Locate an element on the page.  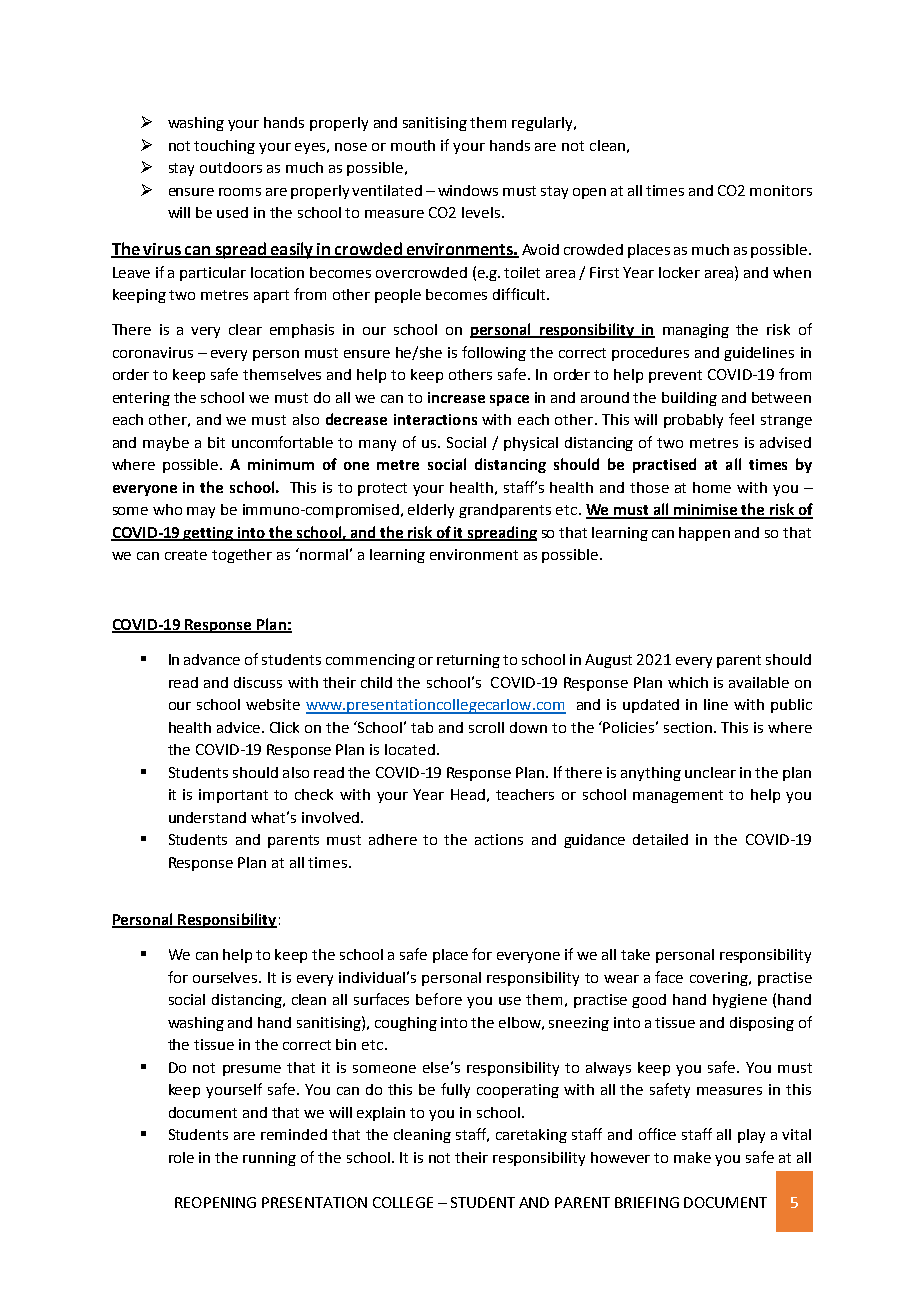
advance is located at coordinates (212, 659).
